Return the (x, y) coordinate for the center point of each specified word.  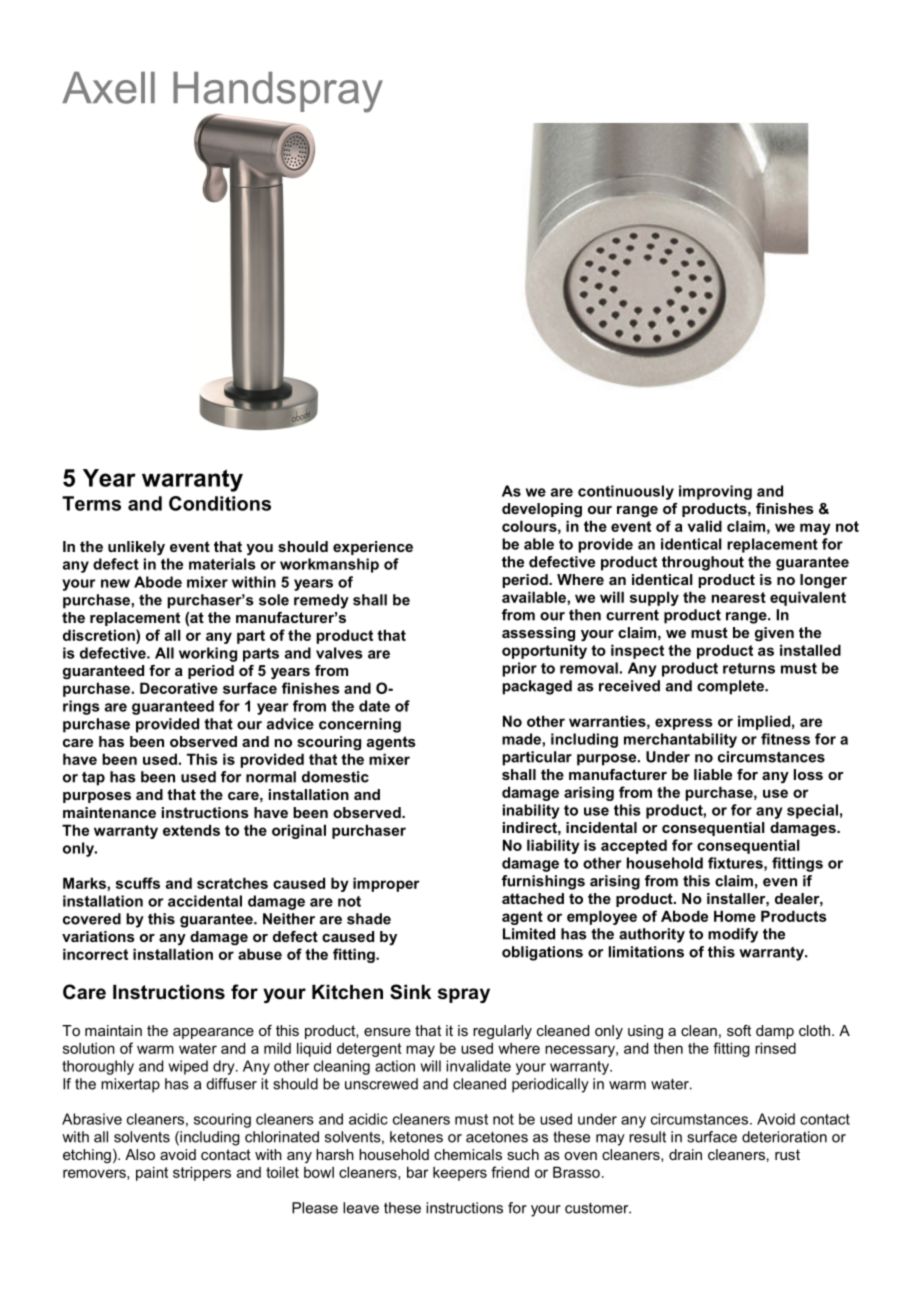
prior (519, 669)
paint (152, 1173)
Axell (108, 88)
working (208, 654)
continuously (626, 492)
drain (685, 1154)
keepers (460, 1174)
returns (749, 668)
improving (715, 492)
